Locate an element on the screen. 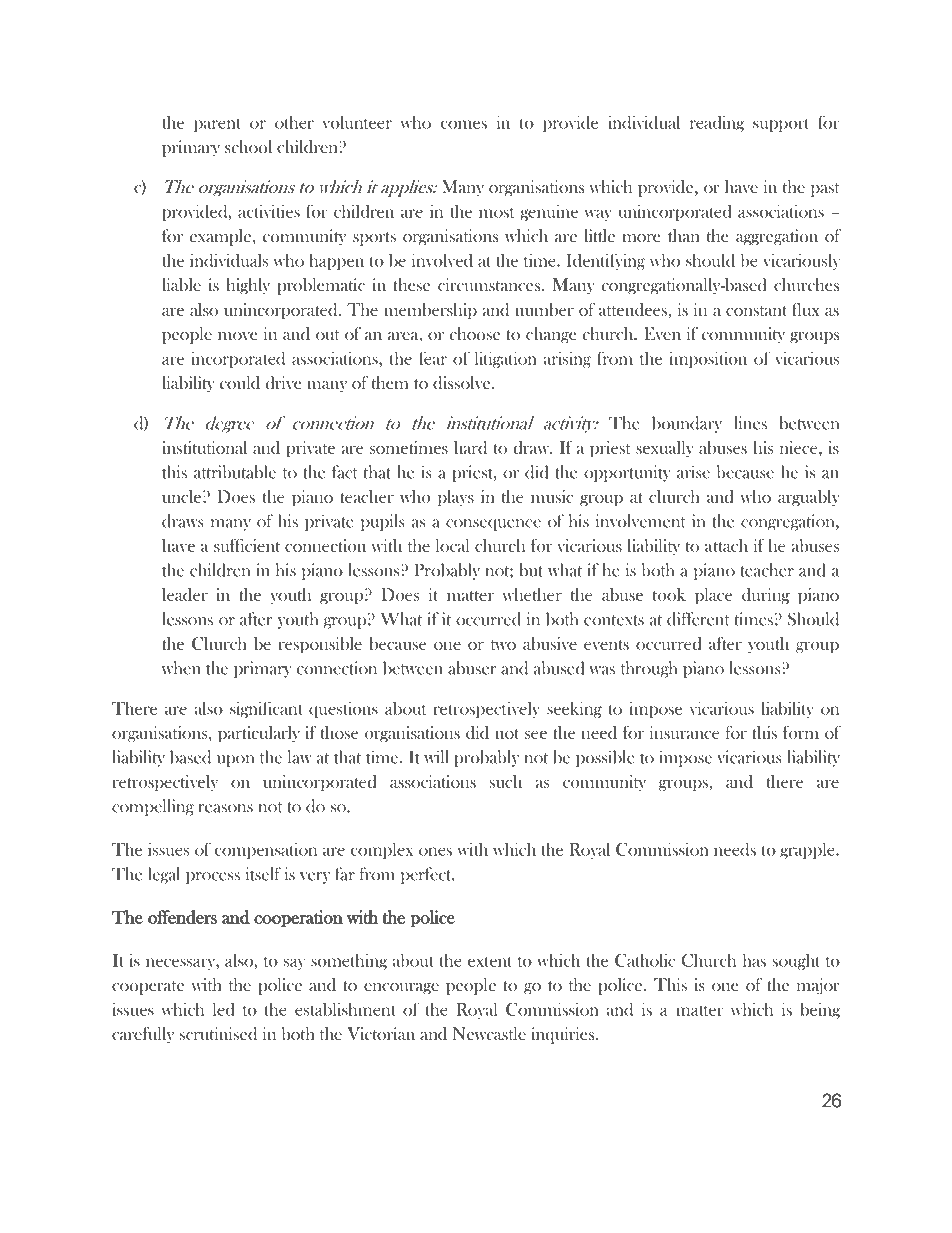  particularly is located at coordinates (259, 734).
